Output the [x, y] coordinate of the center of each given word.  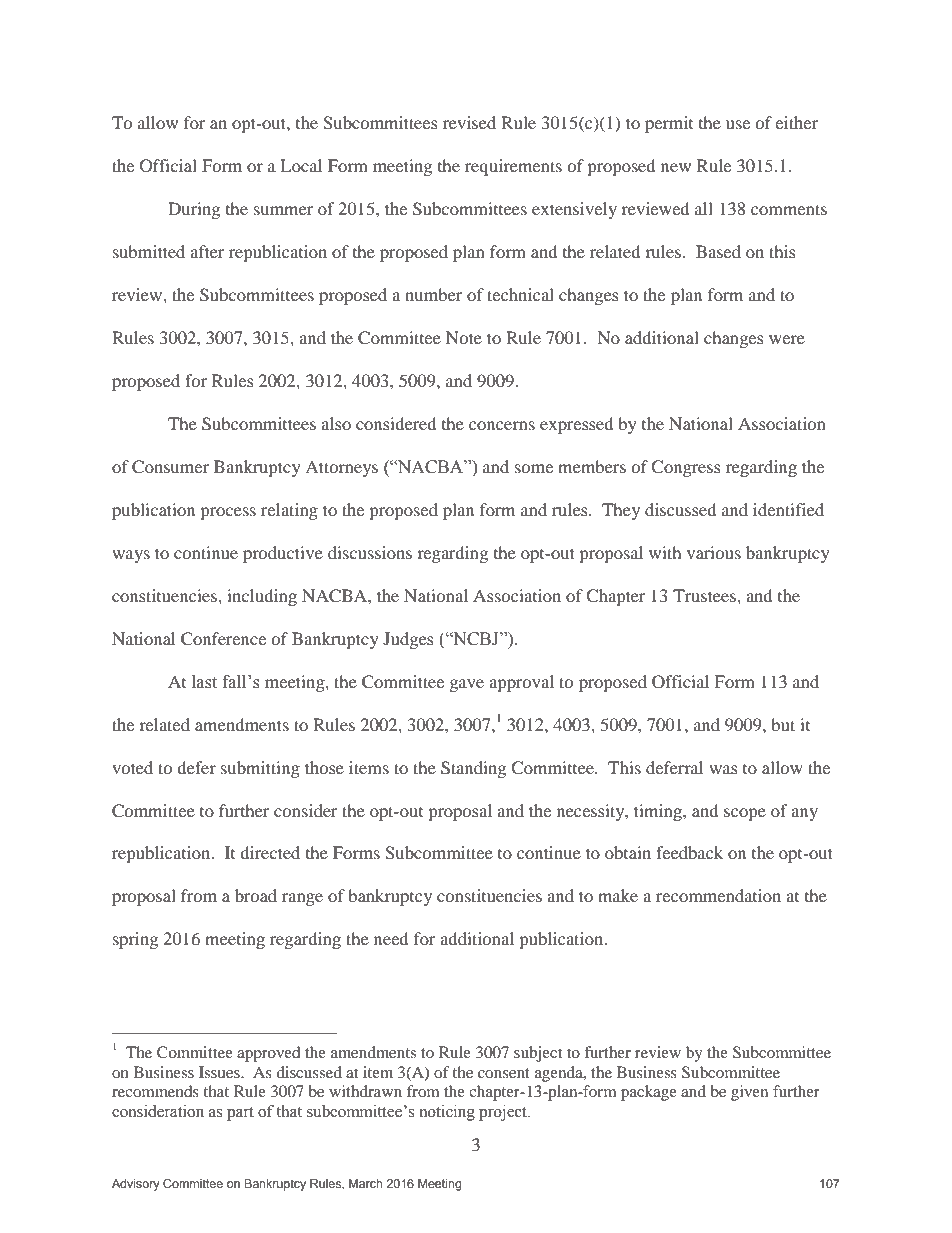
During [194, 210]
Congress [686, 468]
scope [745, 814]
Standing [473, 769]
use [738, 124]
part [240, 1114]
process [228, 513]
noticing [447, 1113]
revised [469, 122]
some [534, 468]
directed [270, 852]
